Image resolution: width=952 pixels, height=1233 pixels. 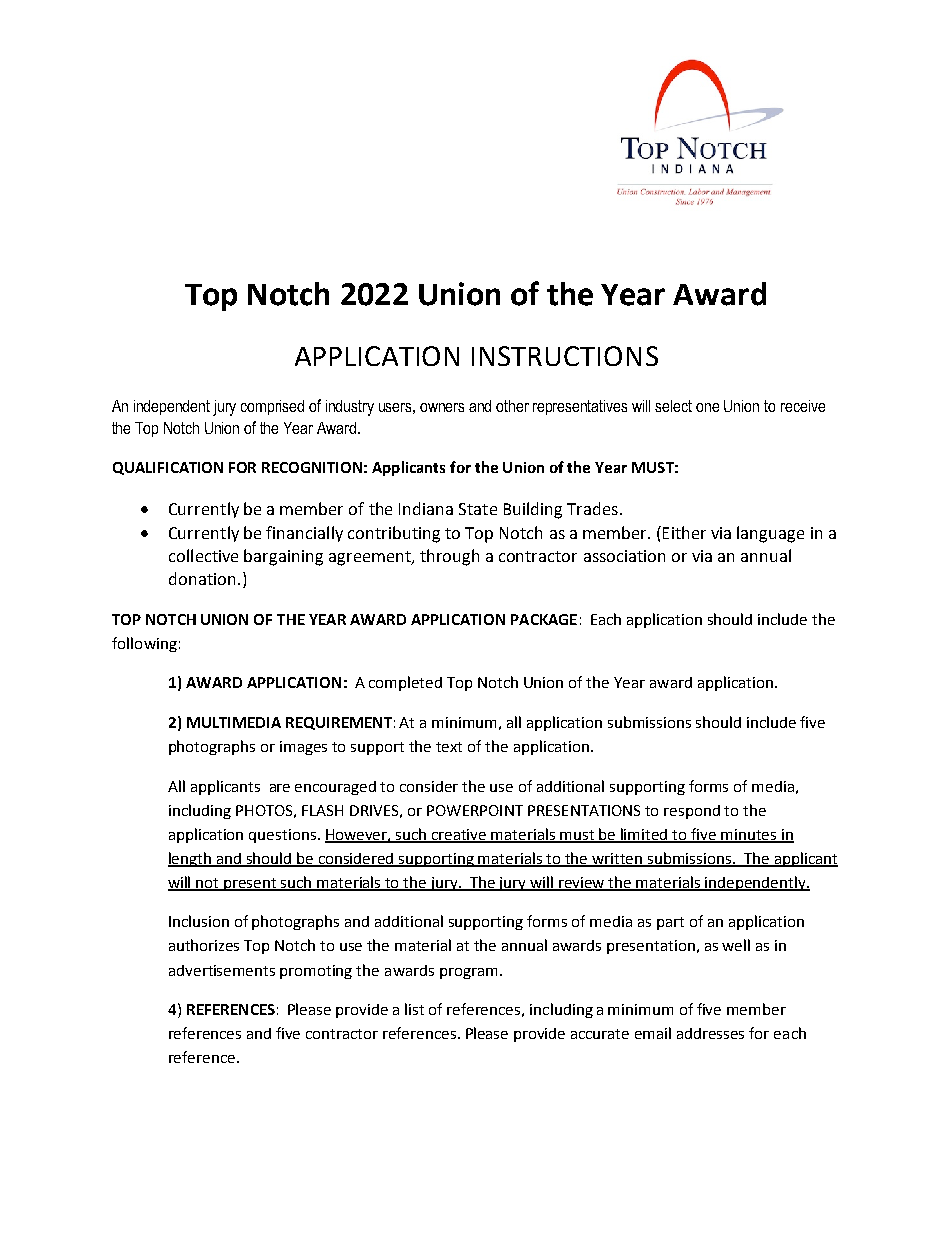 I want to click on language, so click(x=770, y=534).
